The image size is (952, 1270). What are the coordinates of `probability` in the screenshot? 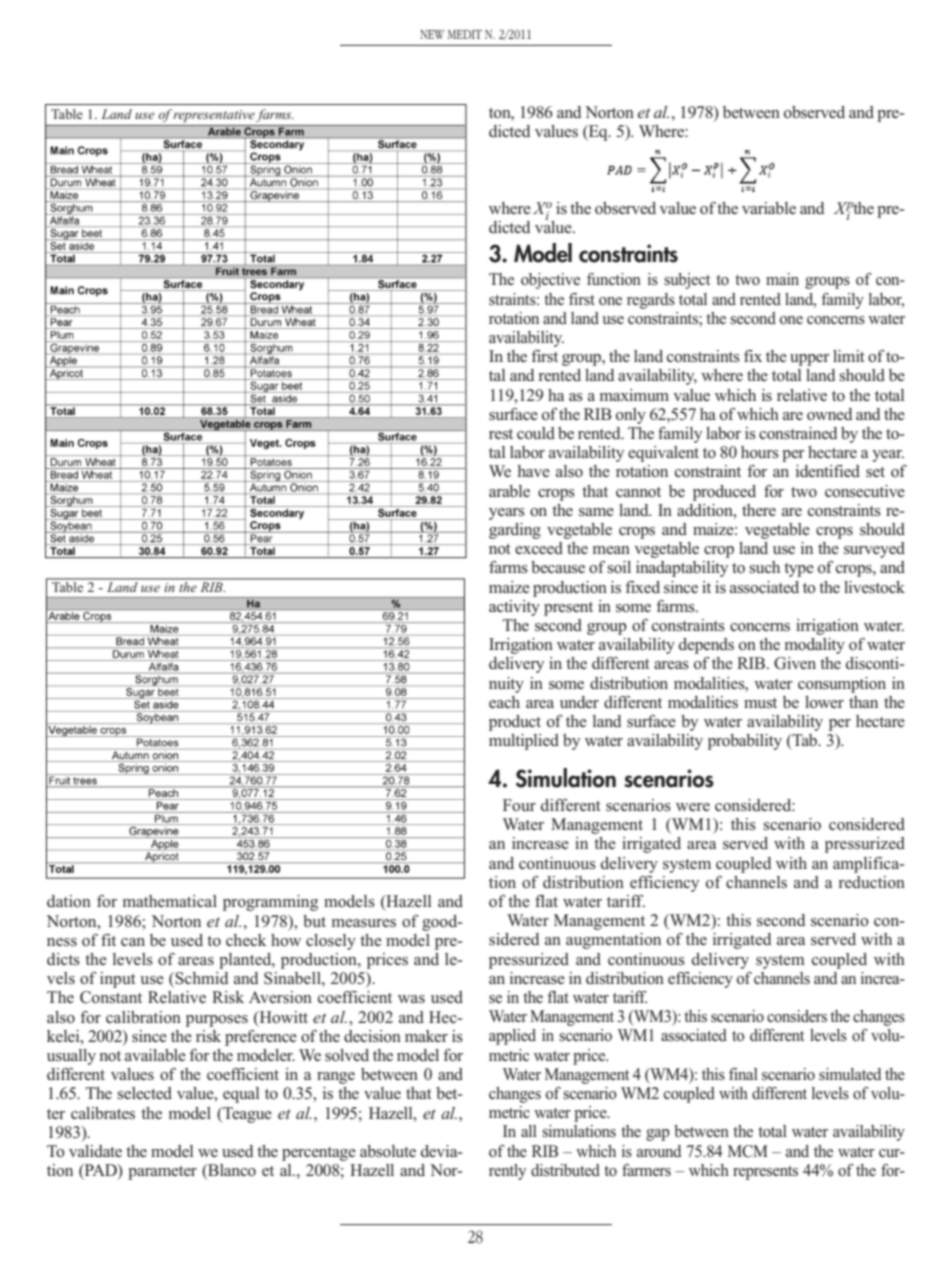 It's located at (745, 742).
